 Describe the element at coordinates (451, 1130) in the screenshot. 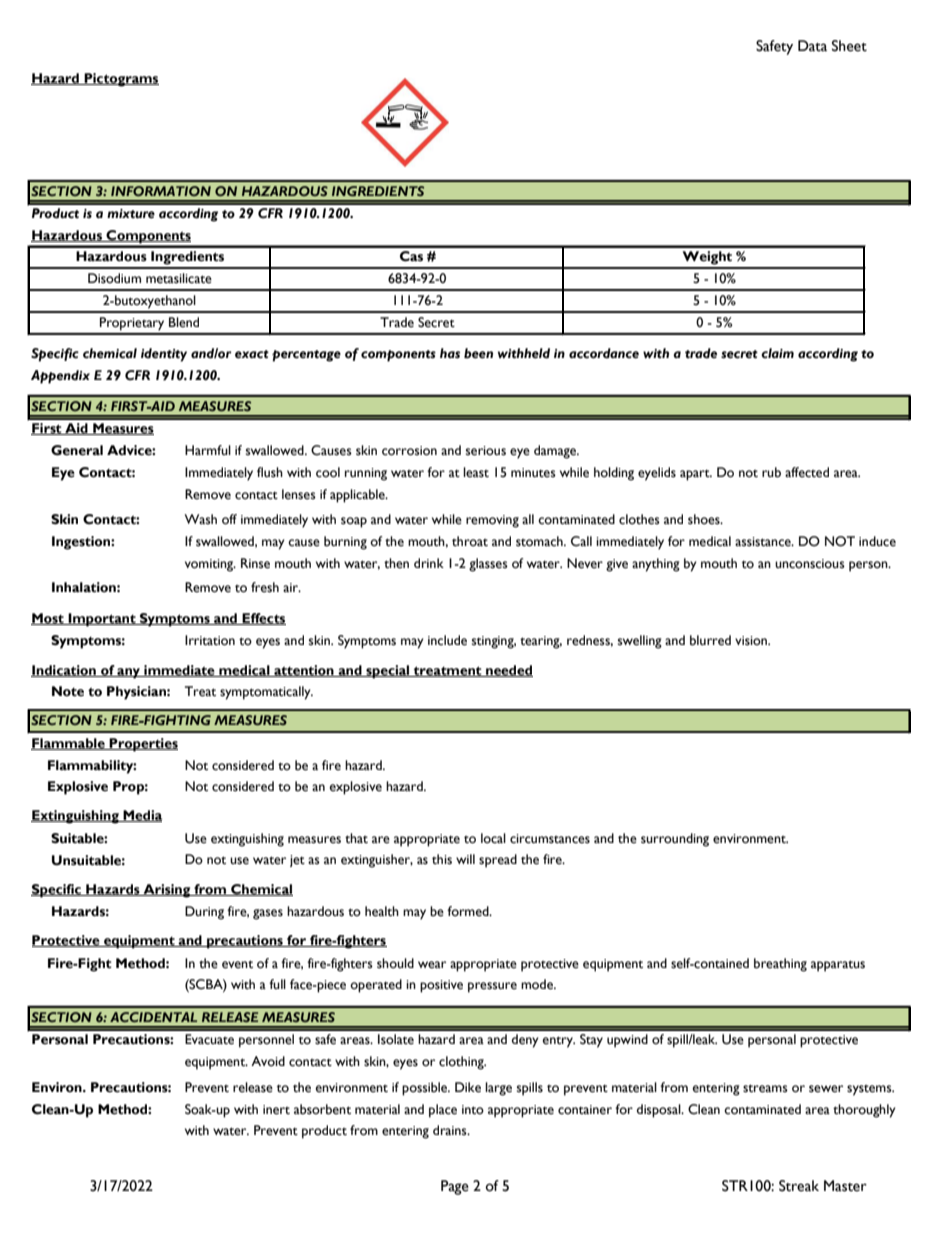

I see `drains` at that location.
